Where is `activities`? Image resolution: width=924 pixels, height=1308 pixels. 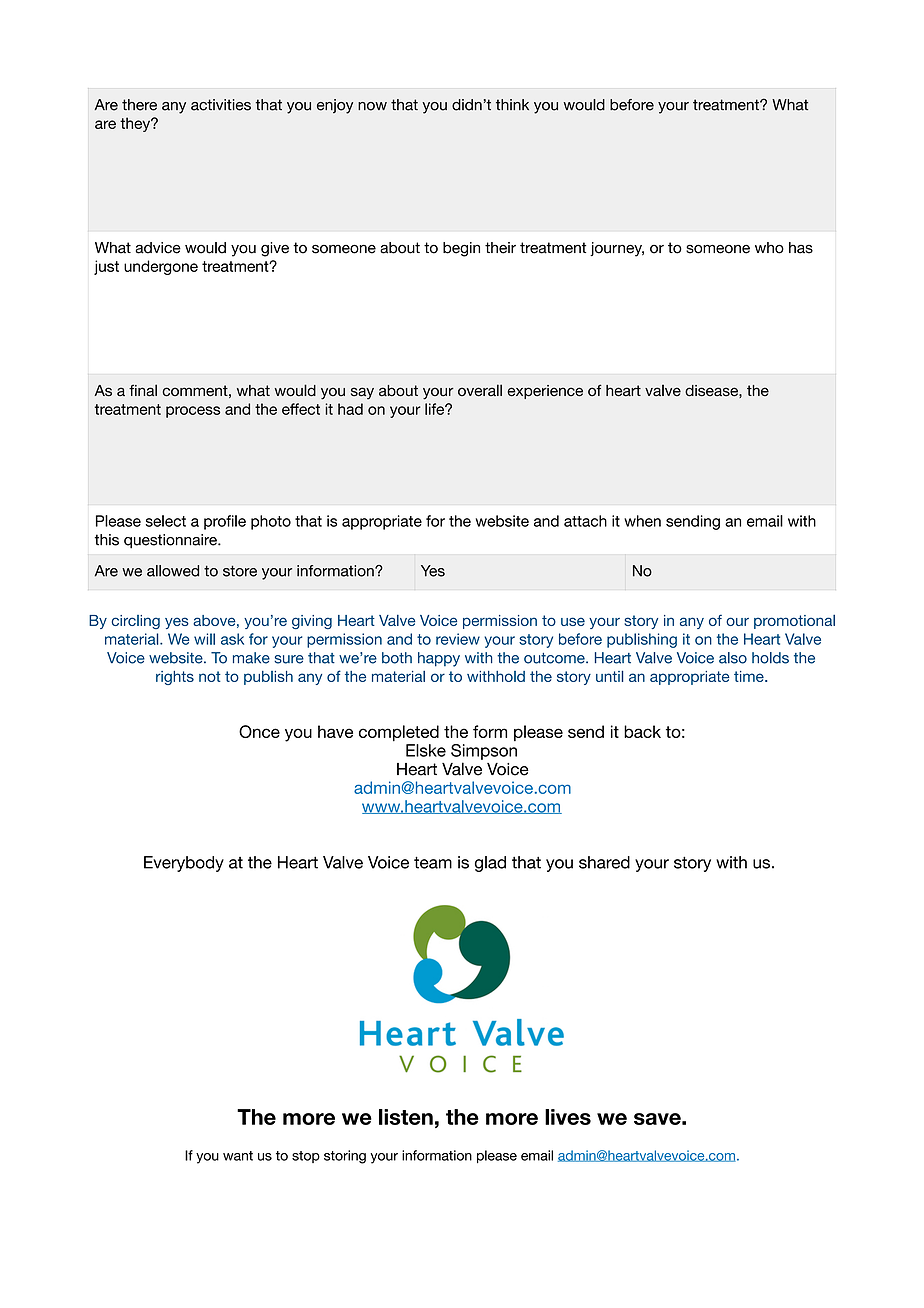 activities is located at coordinates (221, 105).
